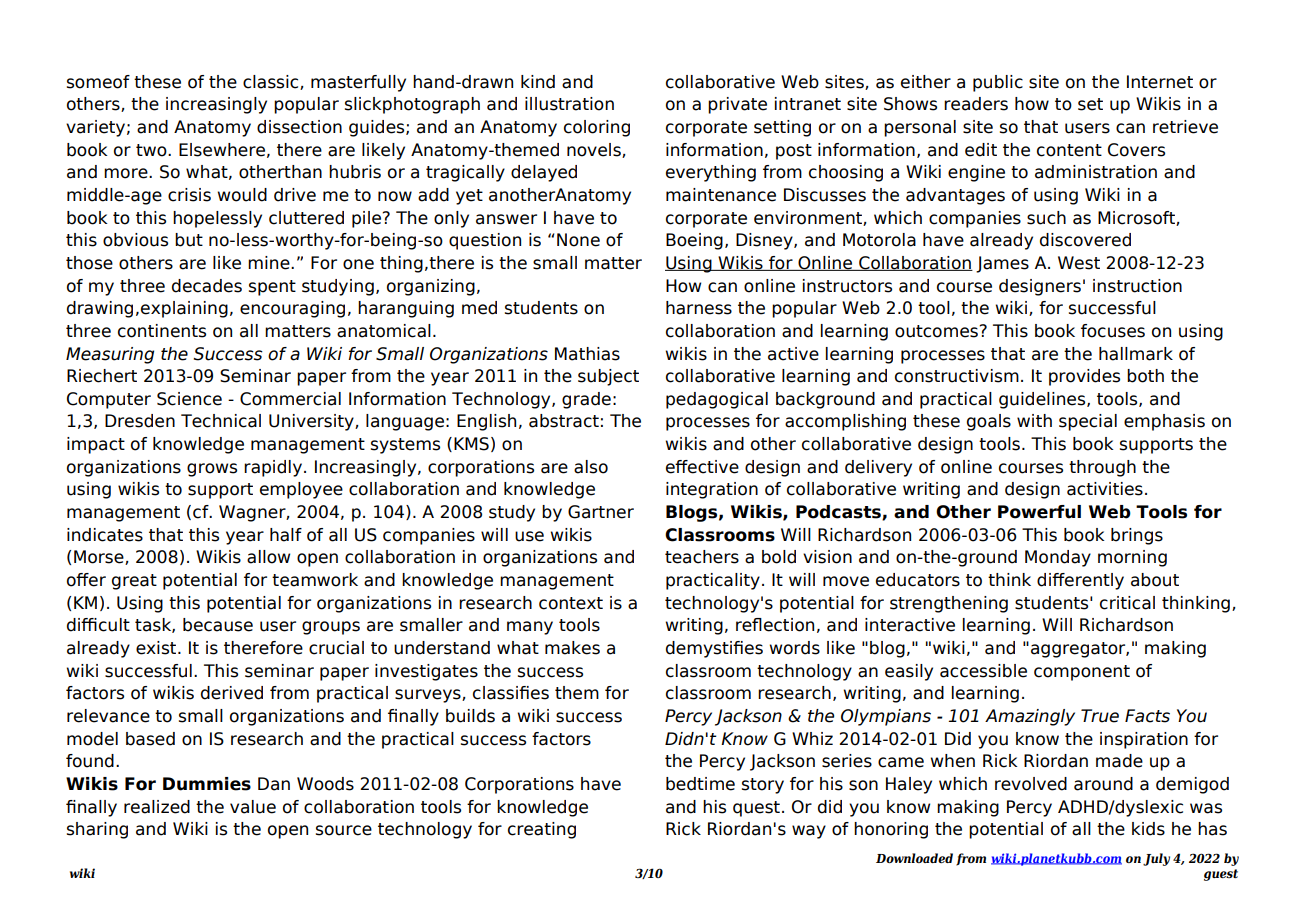 The image size is (1308, 924). I want to click on derived, so click(232, 693).
